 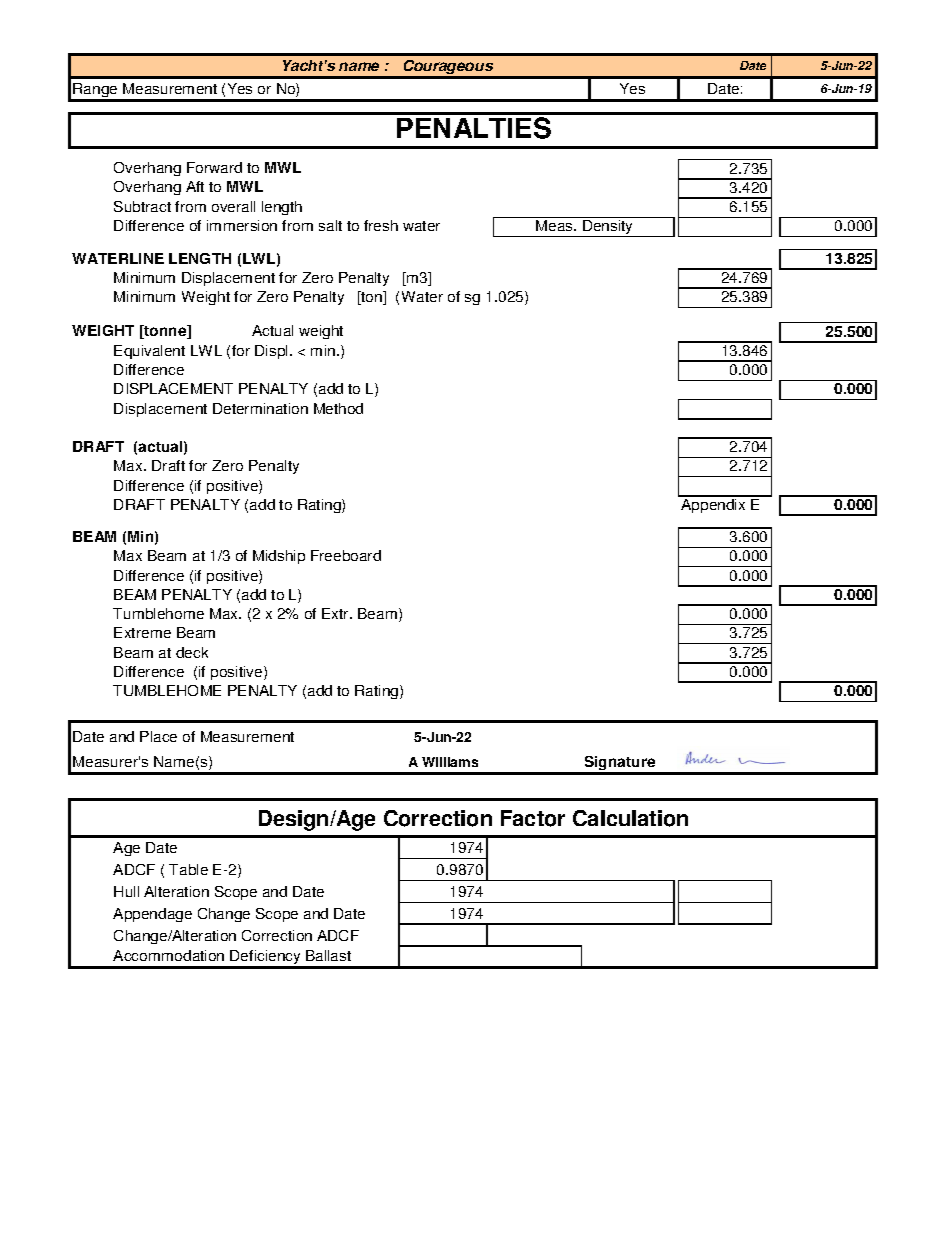 What do you see at coordinates (328, 955) in the page?
I see `Ballast` at bounding box center [328, 955].
